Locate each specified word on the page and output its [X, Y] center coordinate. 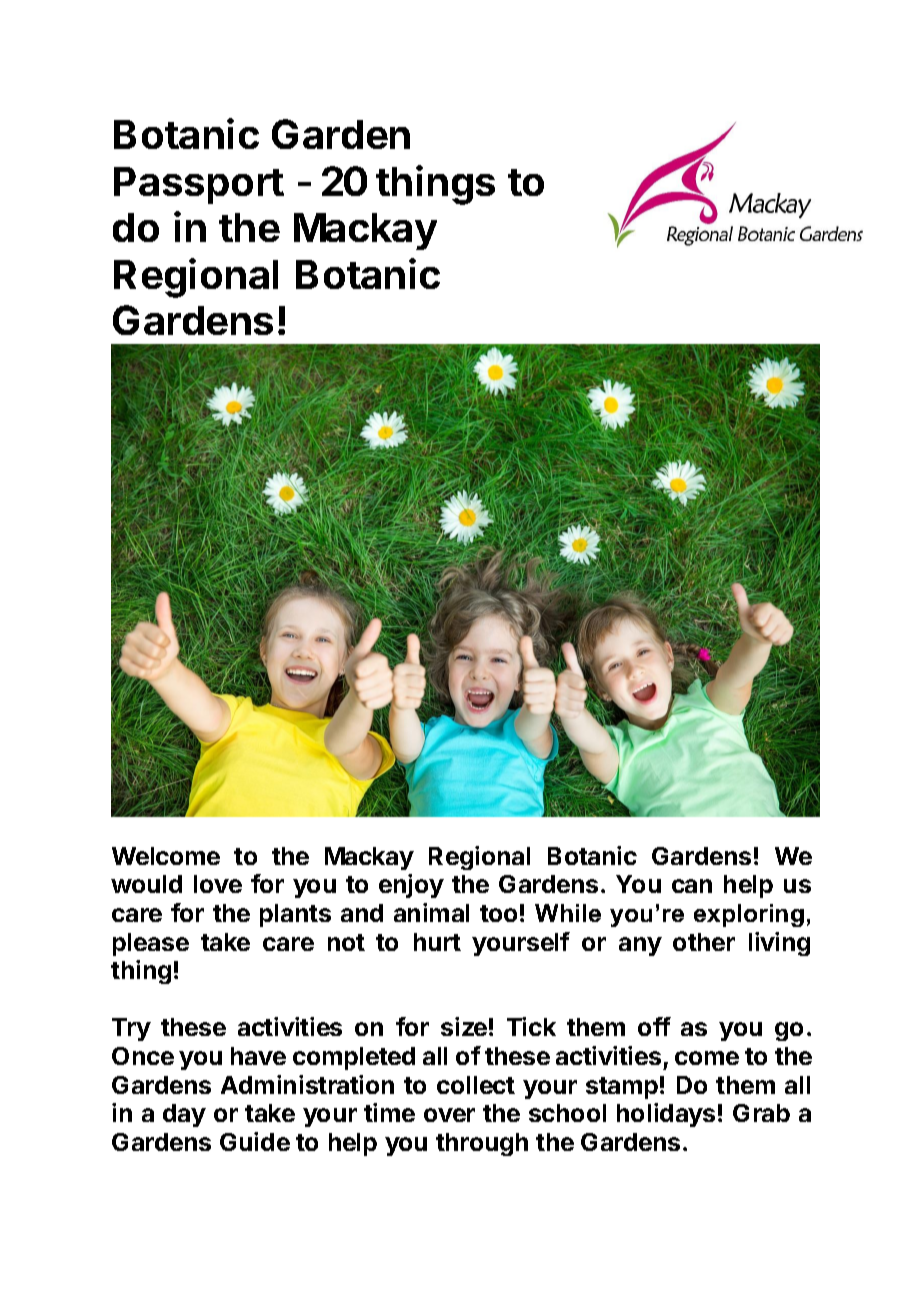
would [146, 884]
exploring [749, 915]
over [449, 1115]
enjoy [411, 886]
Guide [255, 1141]
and [362, 913]
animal [431, 912]
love [218, 884]
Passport [199, 185]
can [692, 886]
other [704, 942]
